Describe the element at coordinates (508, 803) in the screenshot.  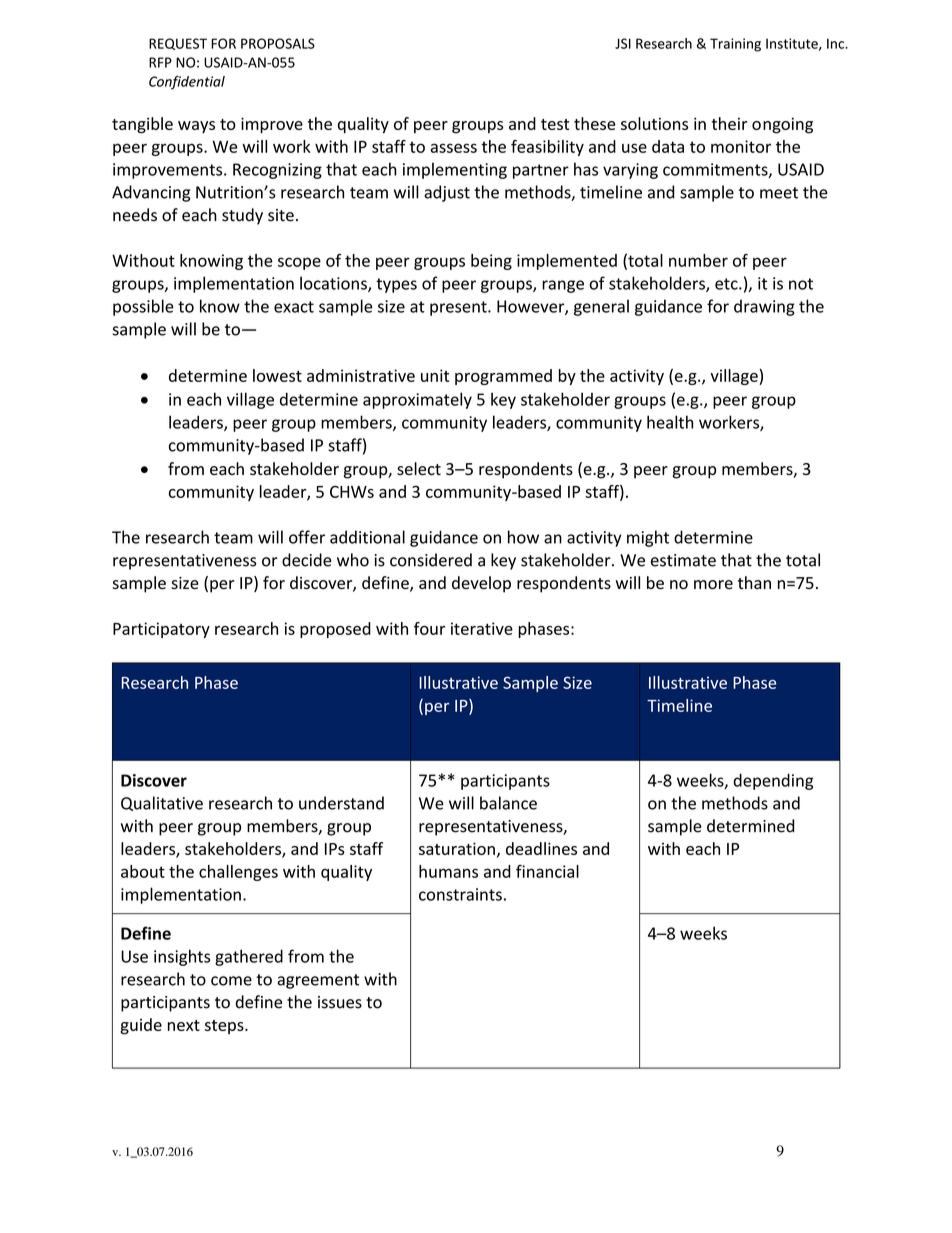
I see `balance` at that location.
